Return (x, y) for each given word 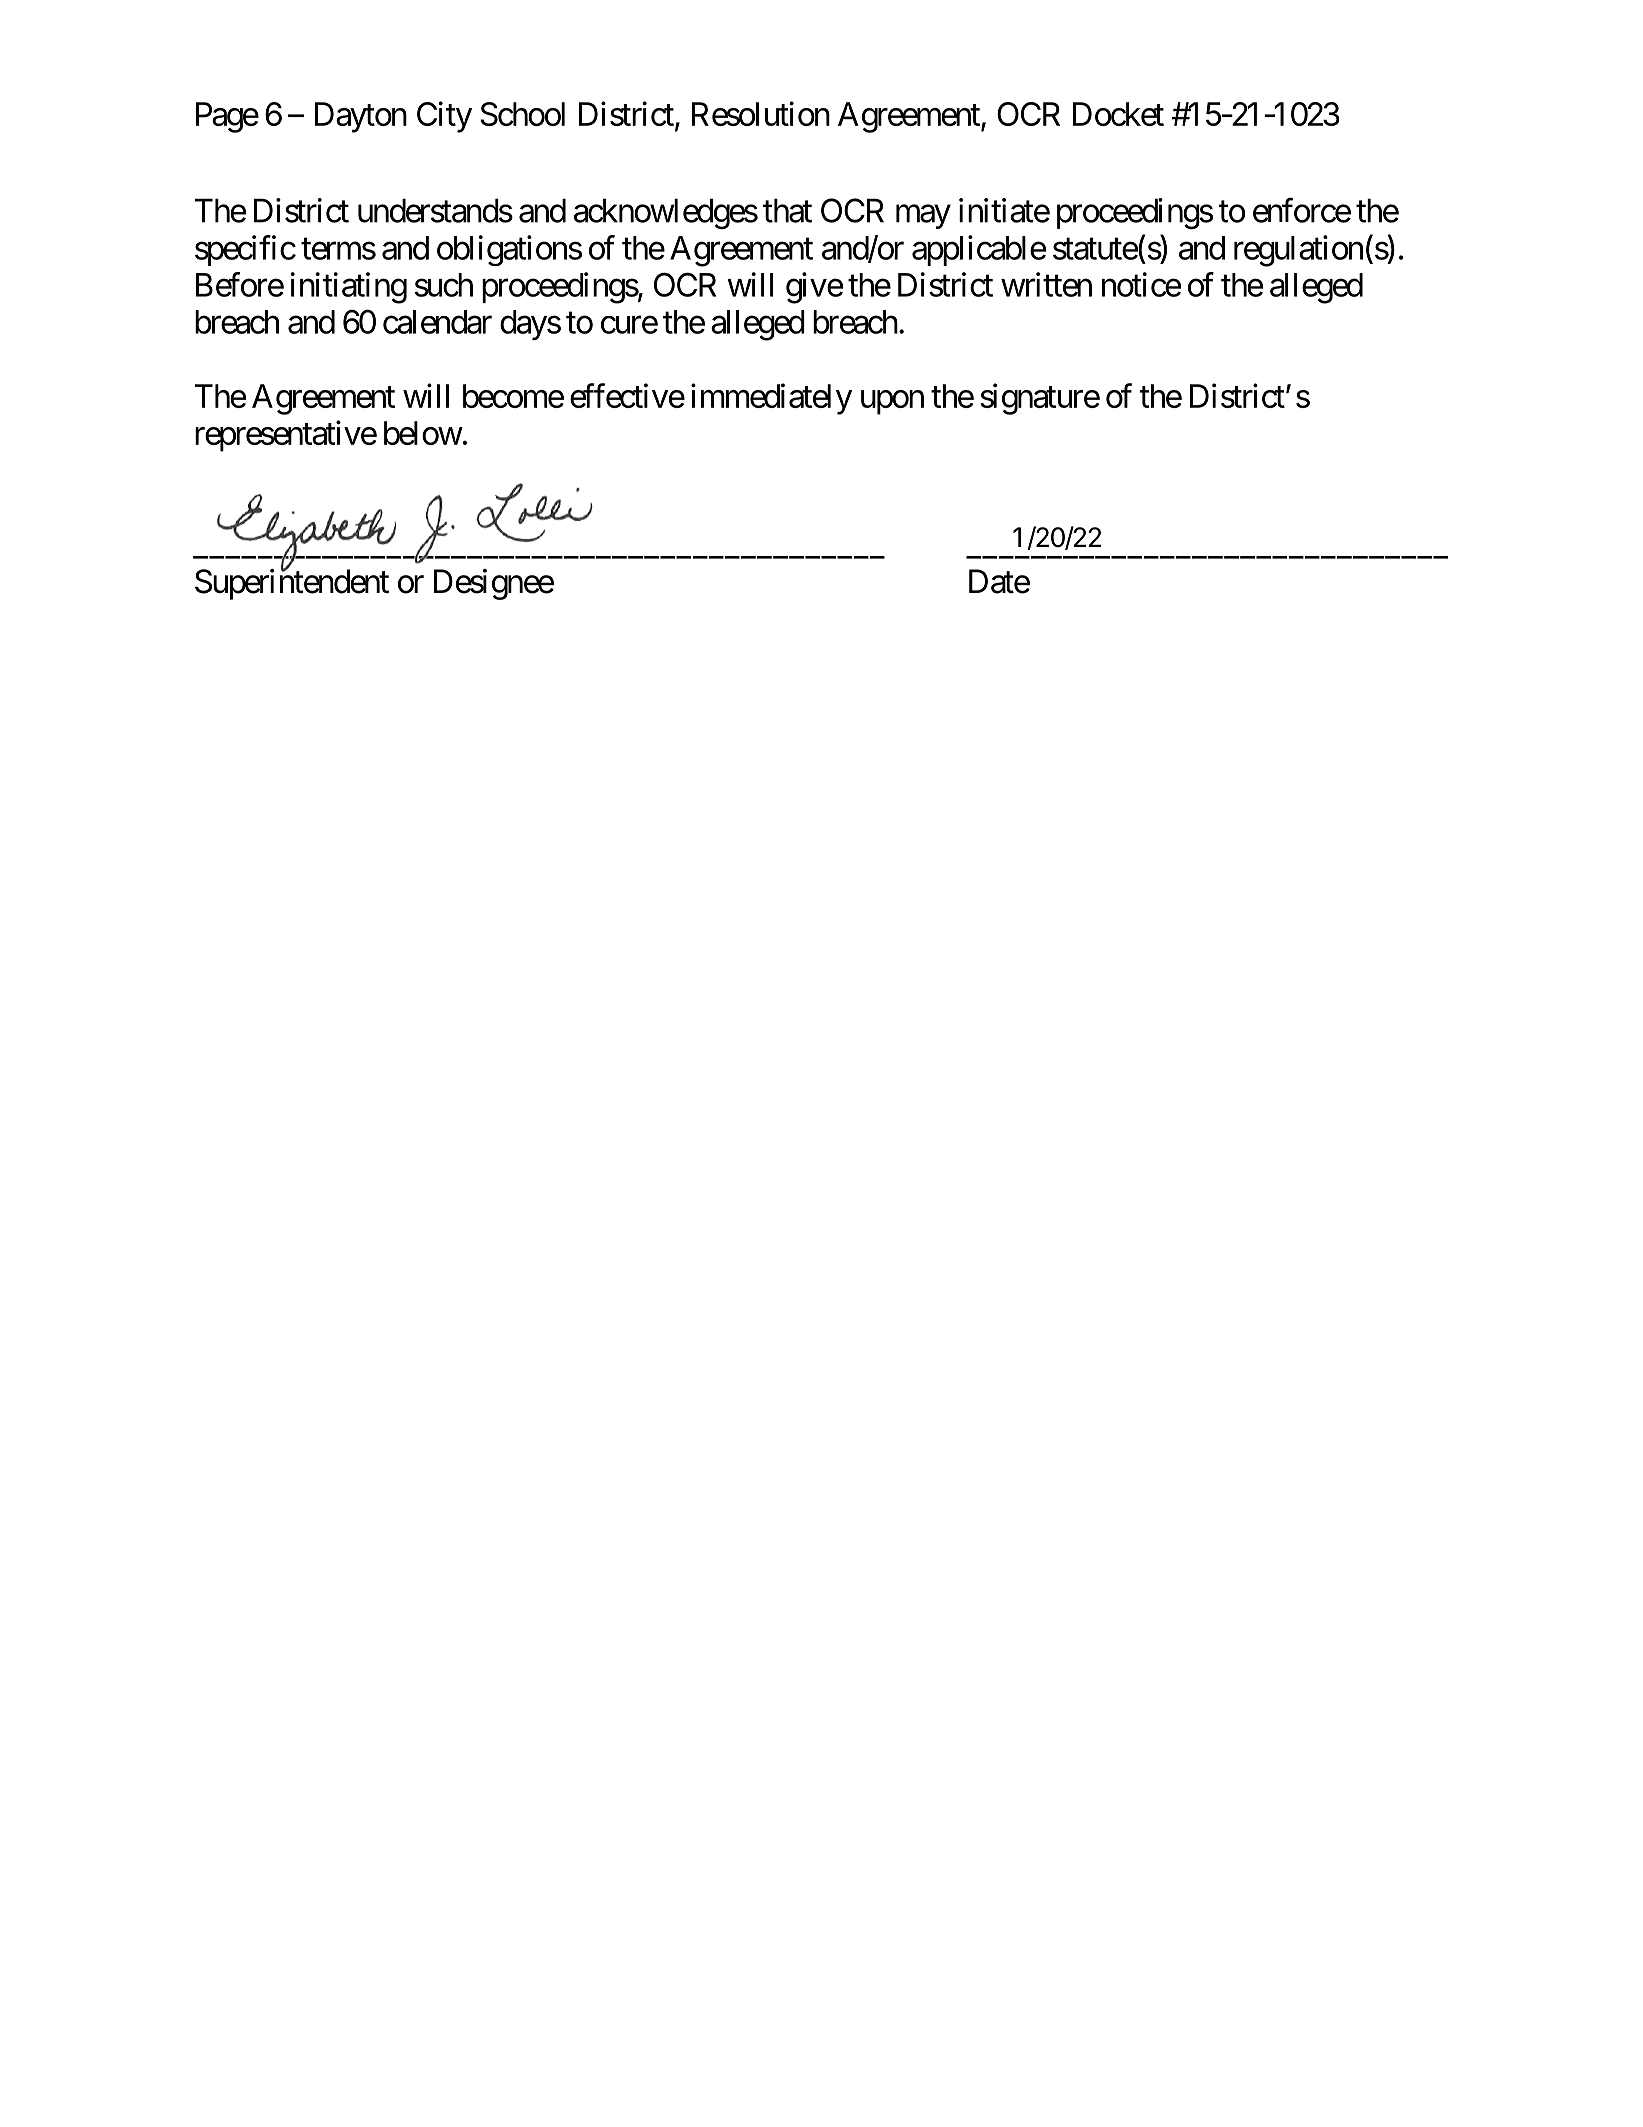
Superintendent (292, 584)
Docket (1118, 114)
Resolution (761, 113)
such (444, 285)
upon (892, 402)
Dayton (361, 117)
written (1046, 284)
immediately (771, 399)
